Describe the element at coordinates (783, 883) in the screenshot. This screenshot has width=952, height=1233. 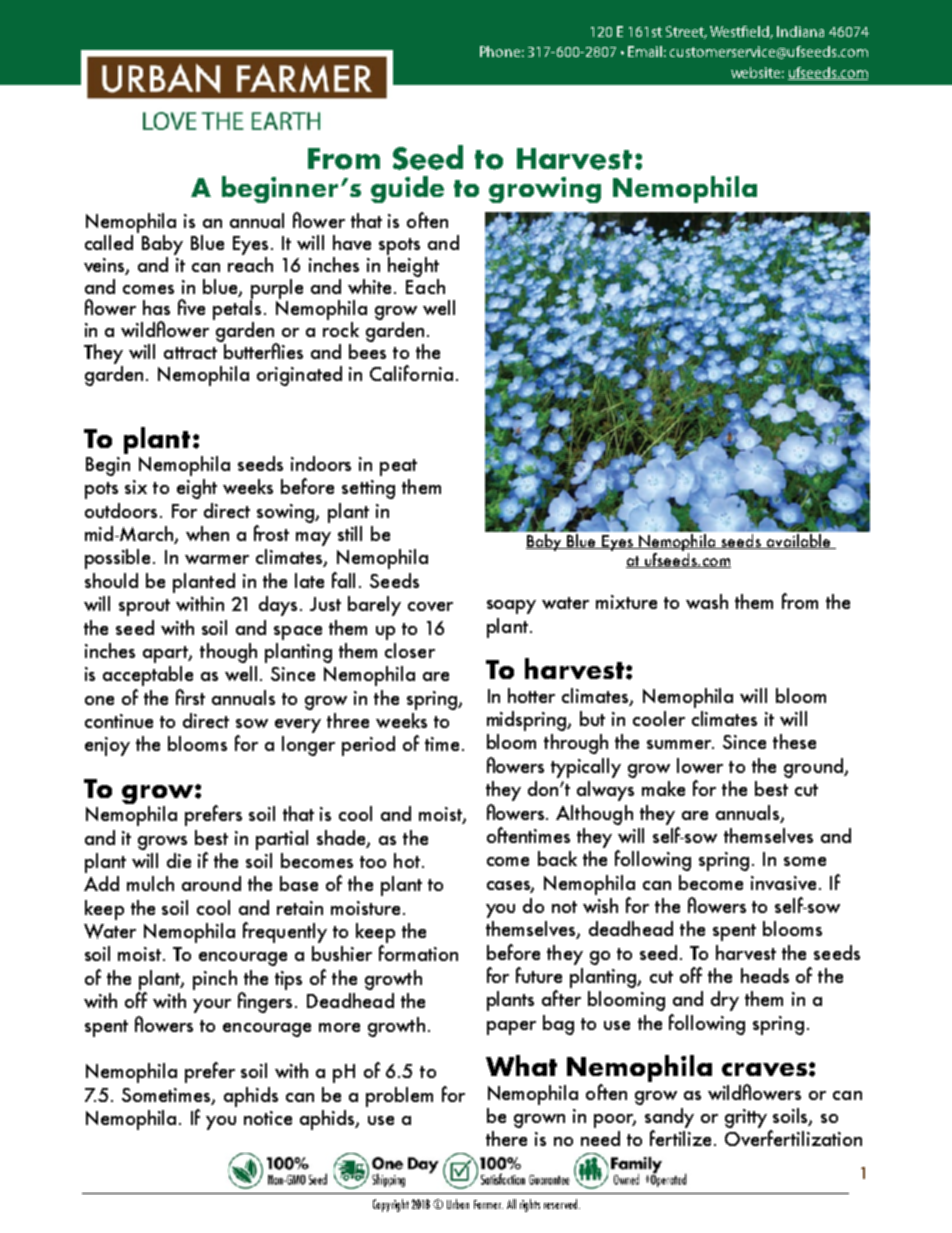
I see `invasive` at that location.
